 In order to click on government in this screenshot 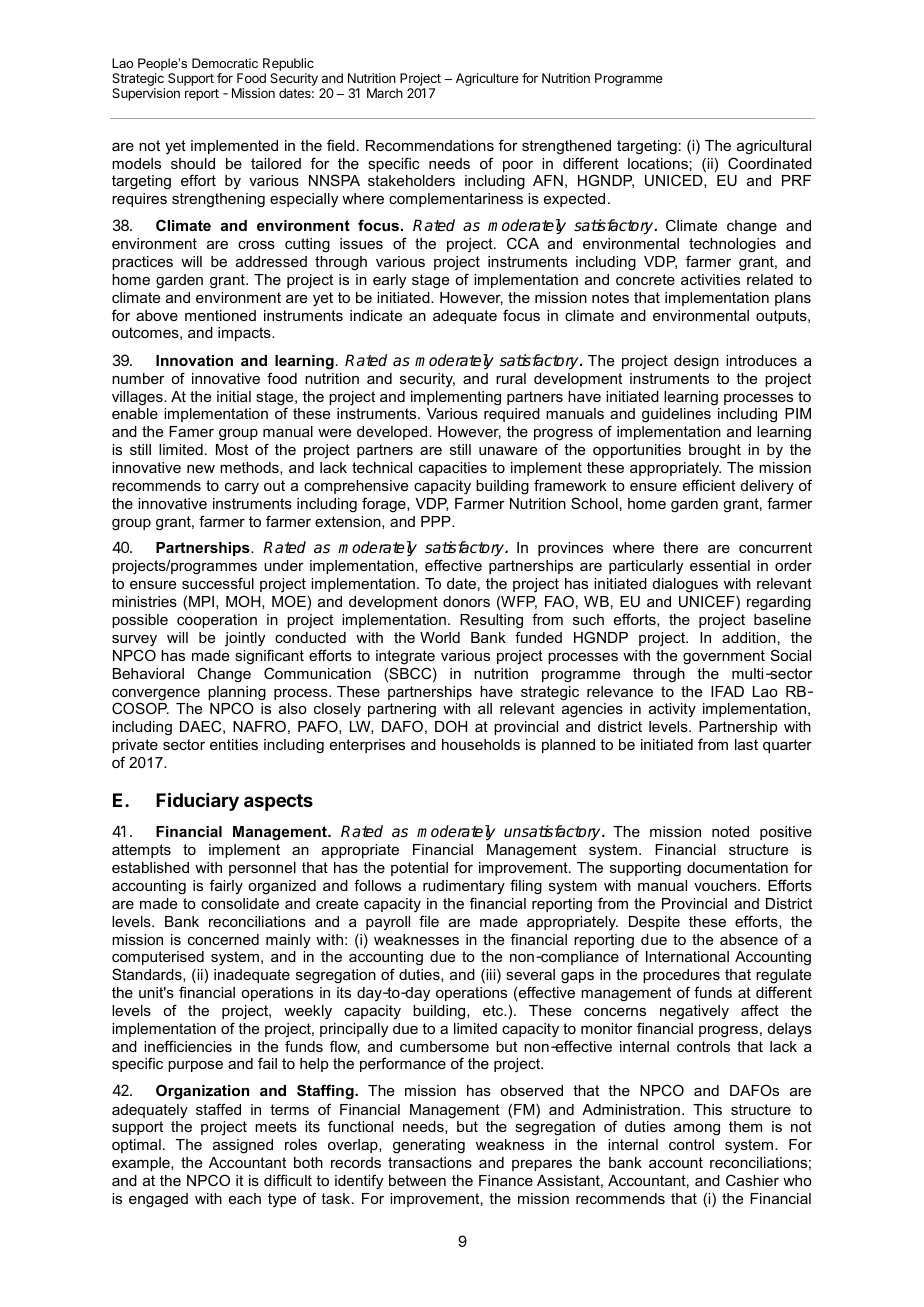, I will do `click(724, 657)`.
